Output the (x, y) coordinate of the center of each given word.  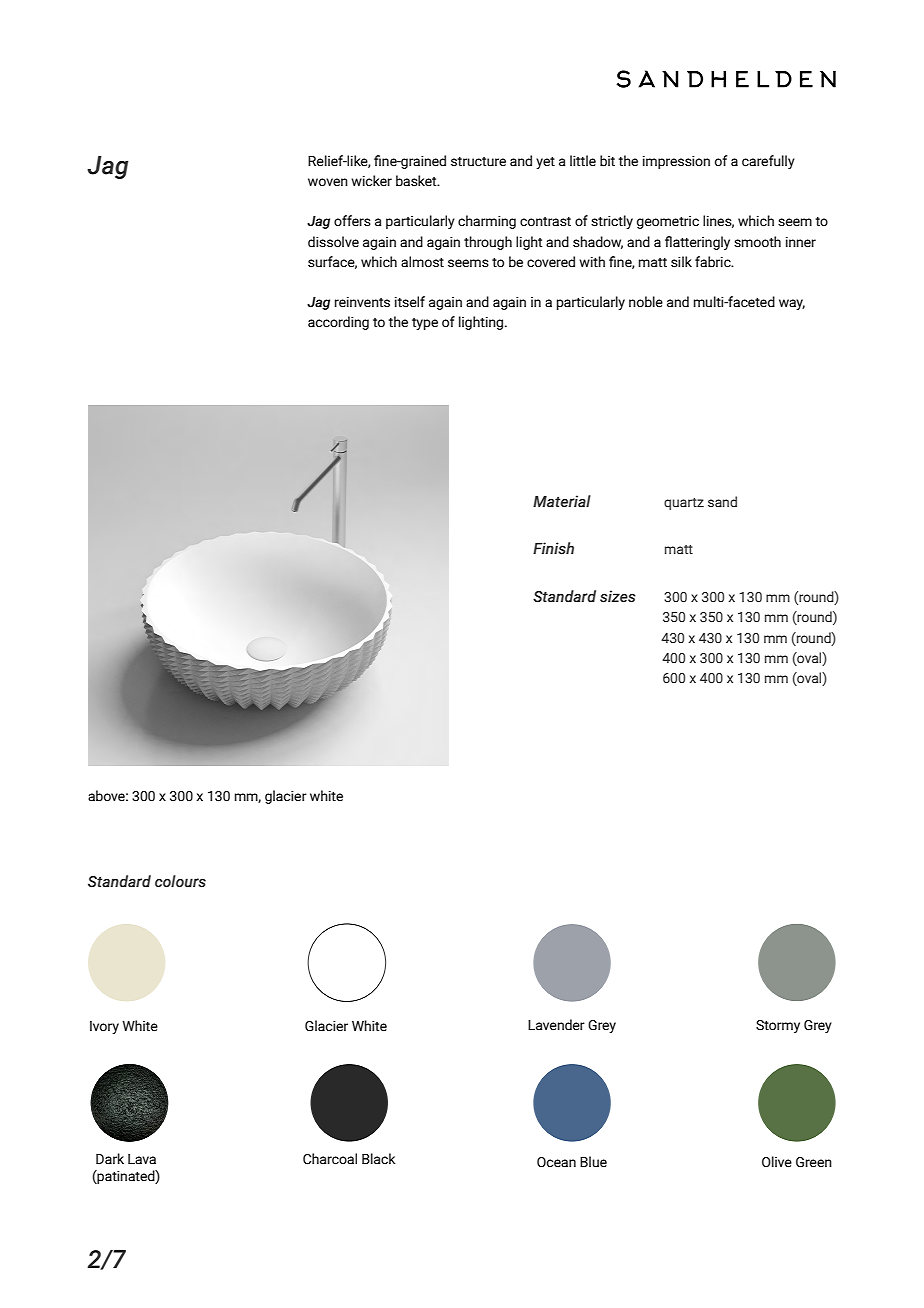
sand (722, 501)
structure (478, 162)
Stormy (778, 1026)
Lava (142, 1159)
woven (328, 182)
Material (562, 501)
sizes (618, 596)
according (338, 323)
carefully (768, 162)
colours (180, 881)
